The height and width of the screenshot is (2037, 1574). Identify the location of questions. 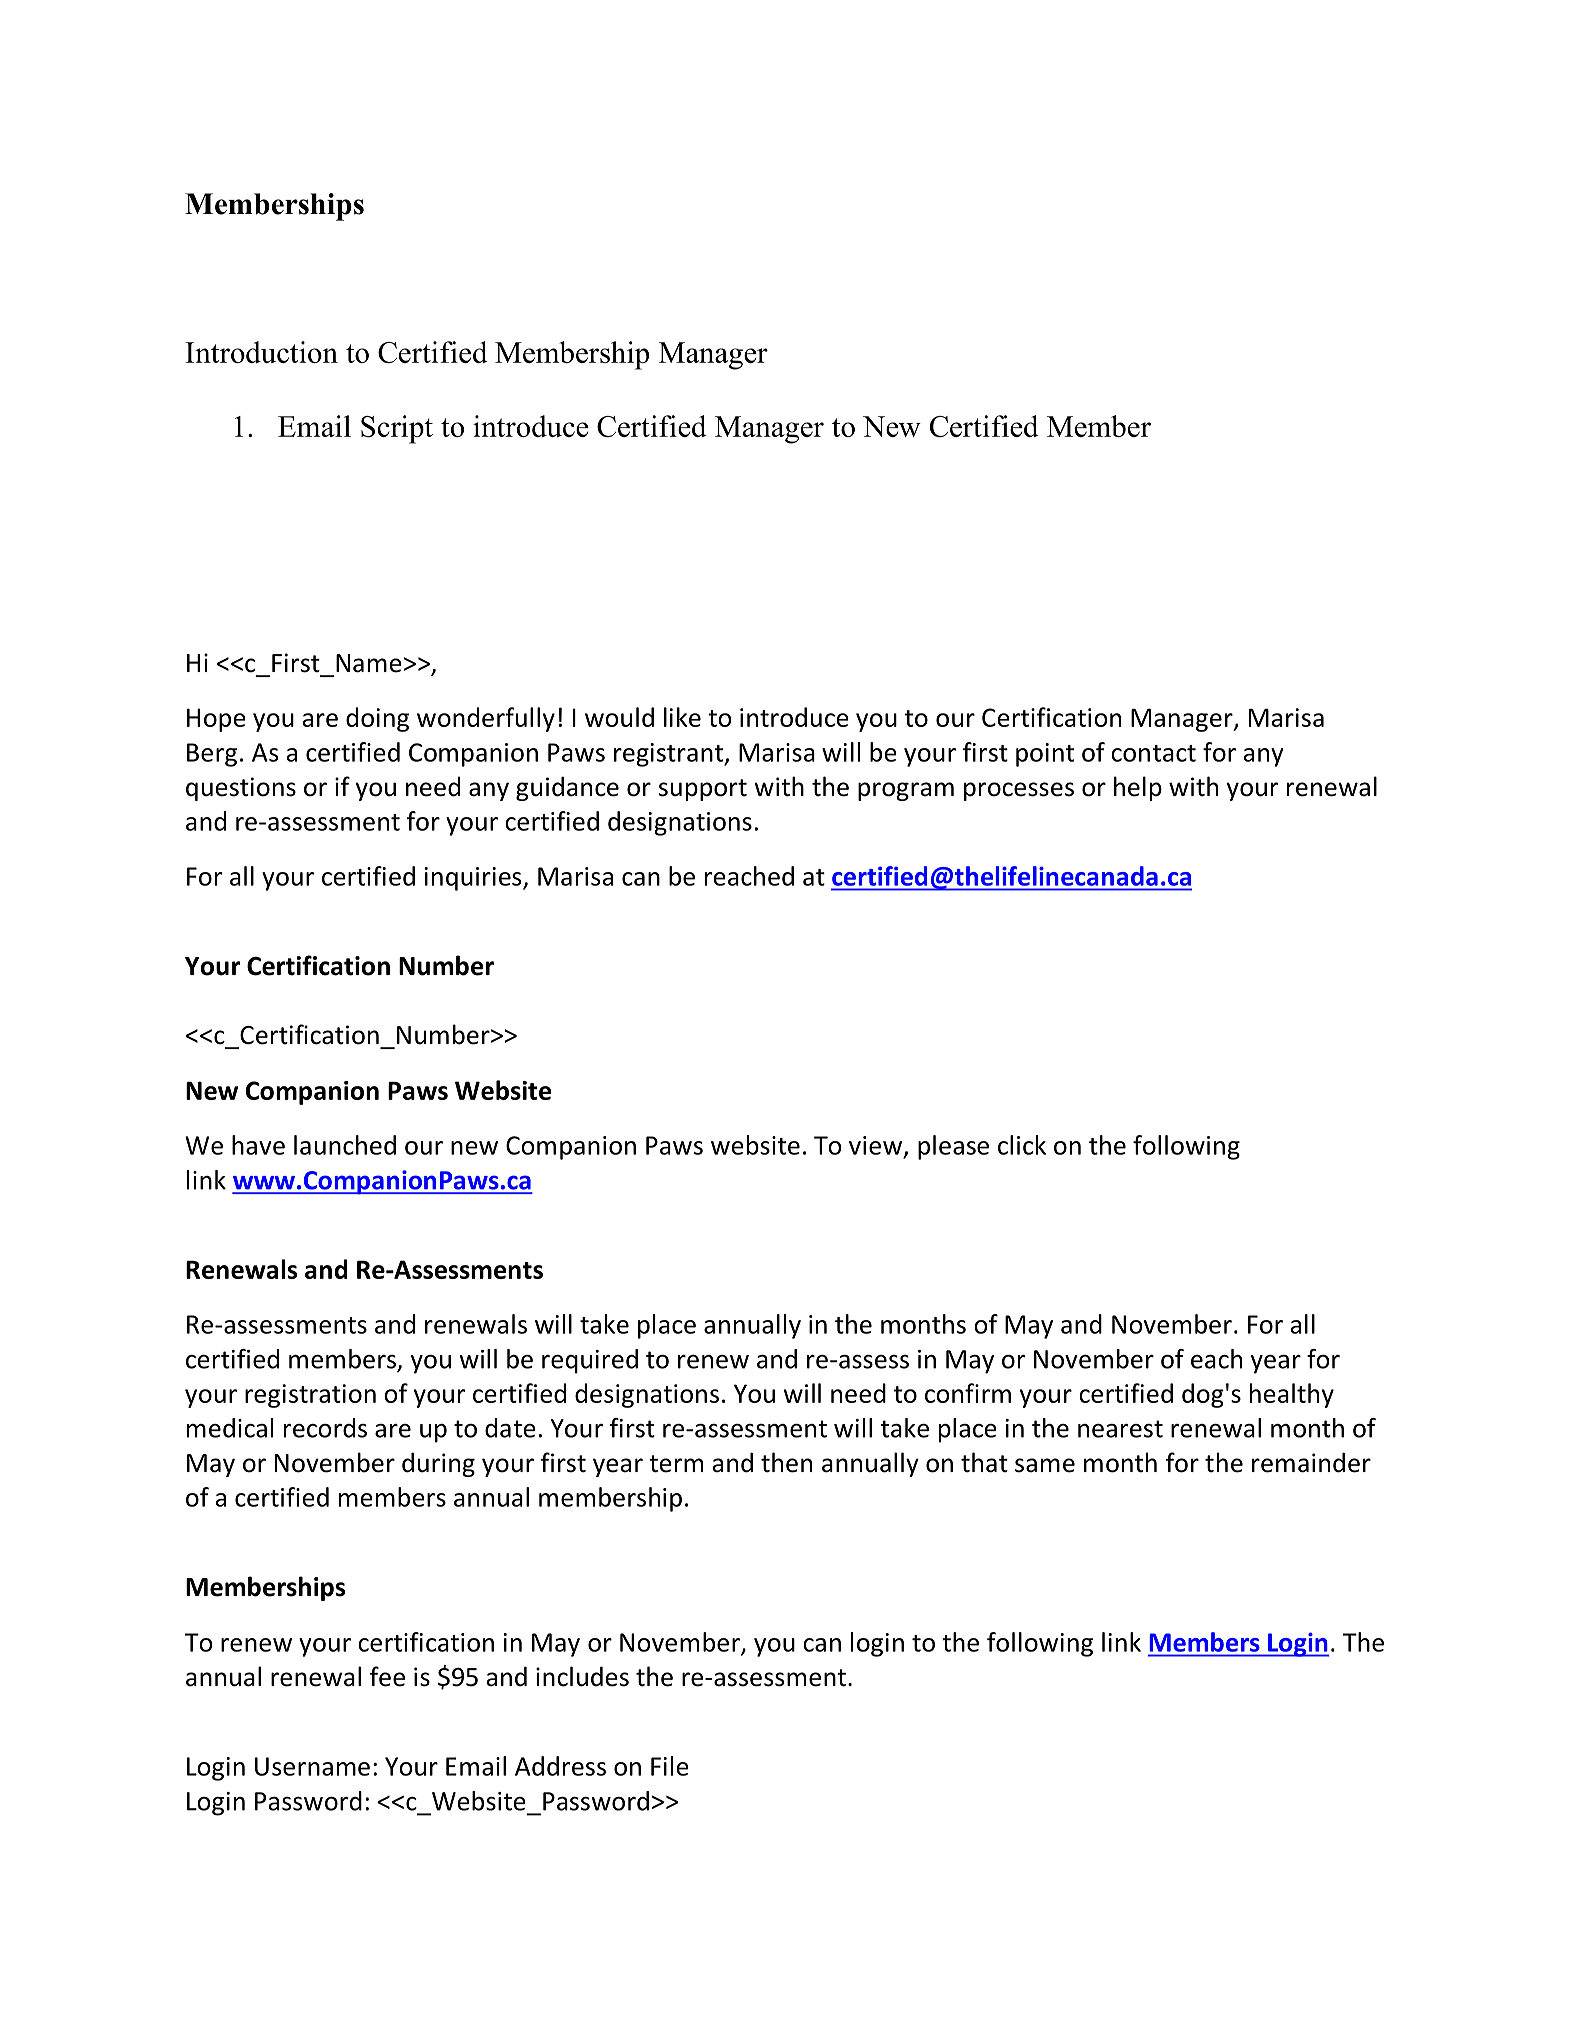
(241, 789).
